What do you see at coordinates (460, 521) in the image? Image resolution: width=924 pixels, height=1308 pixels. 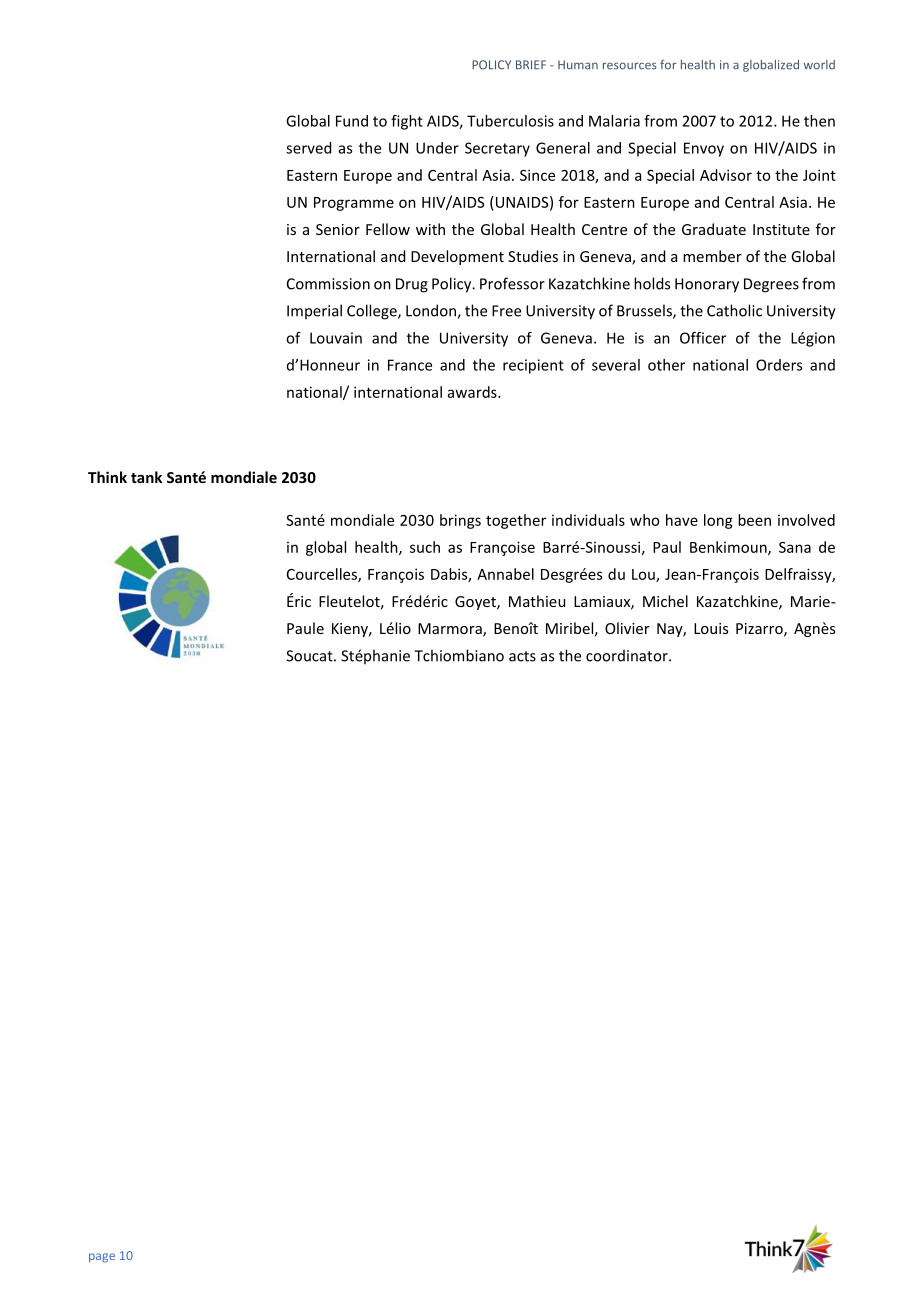 I see `brings` at bounding box center [460, 521].
